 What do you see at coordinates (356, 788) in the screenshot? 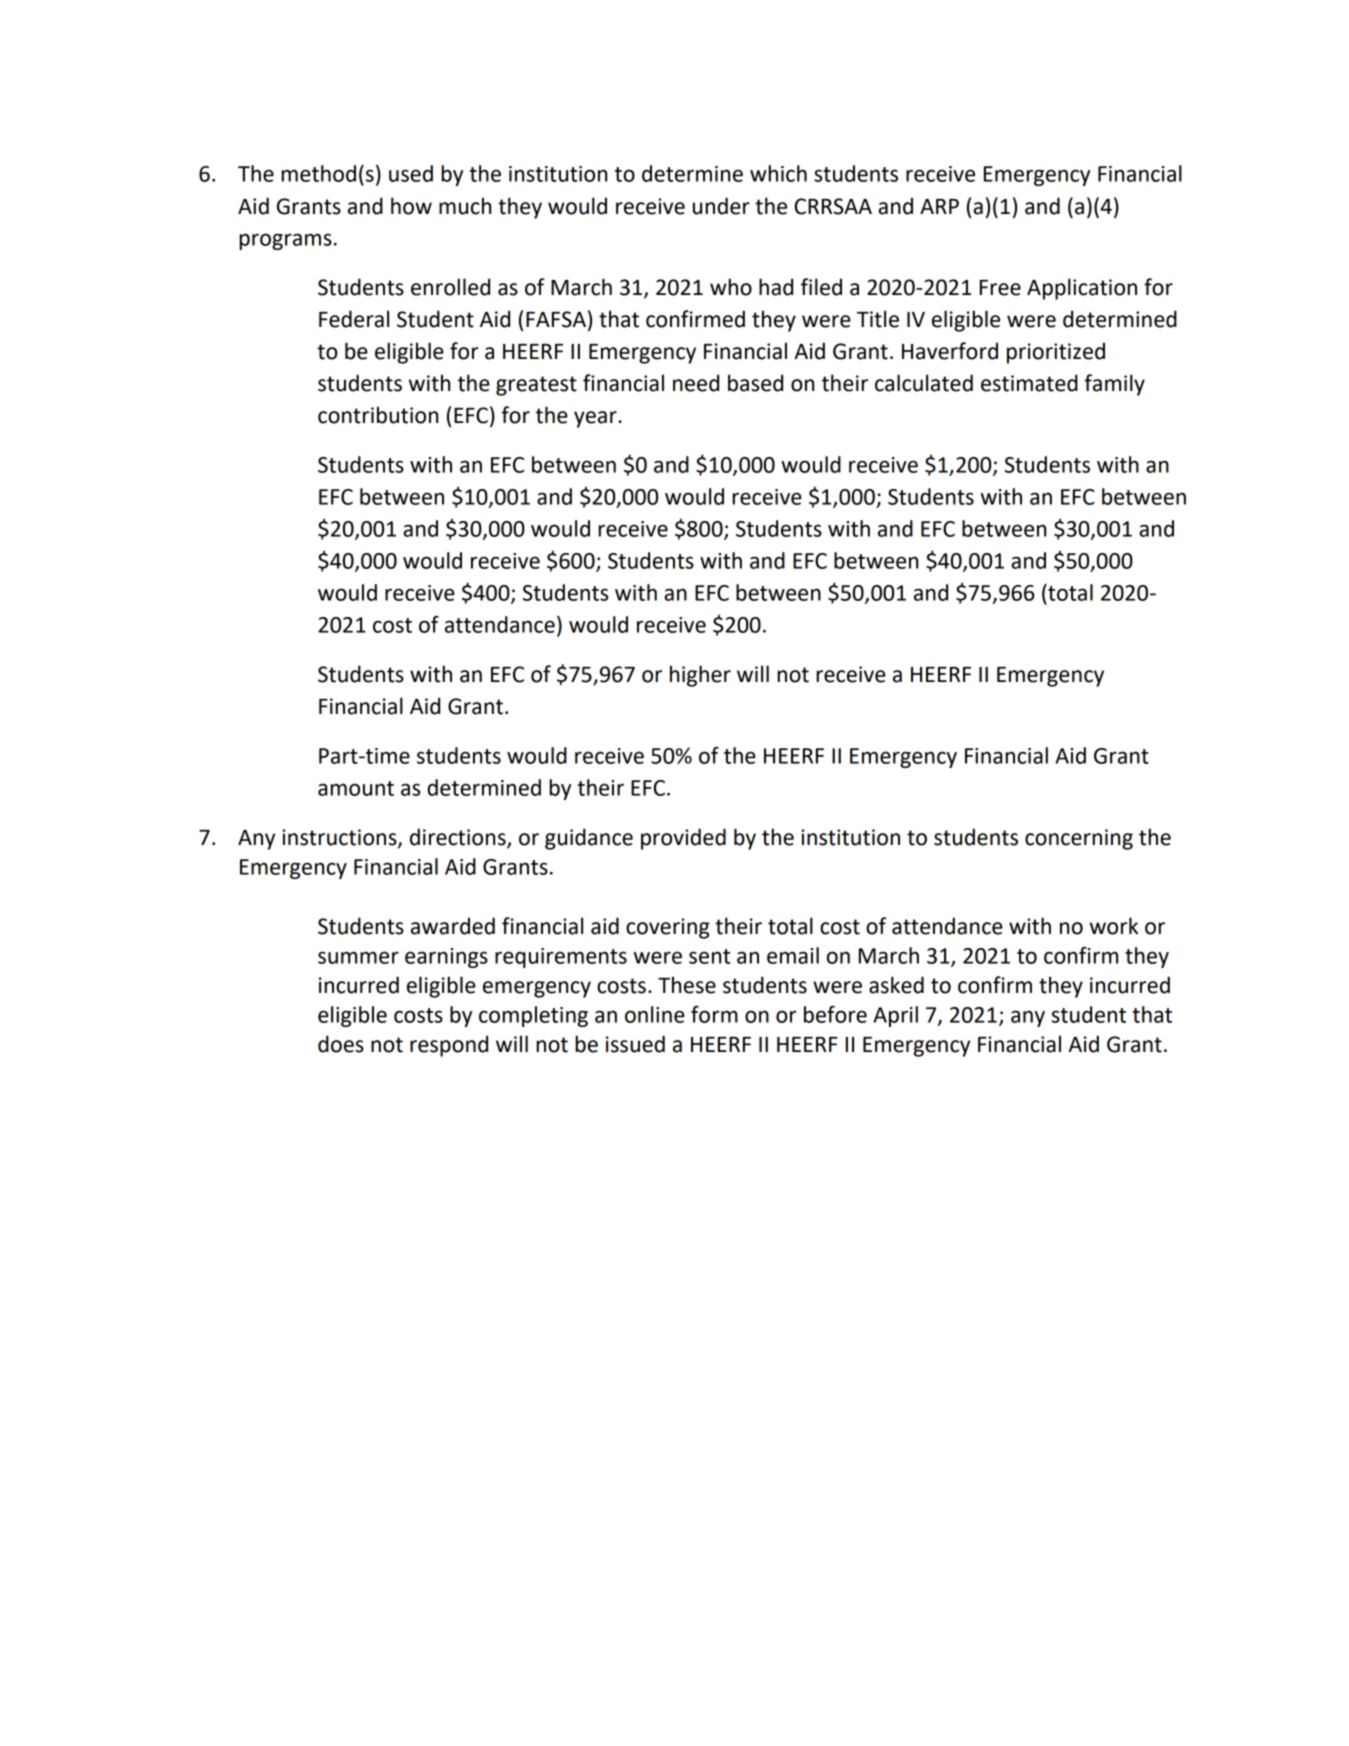
I see `amount` at bounding box center [356, 788].
